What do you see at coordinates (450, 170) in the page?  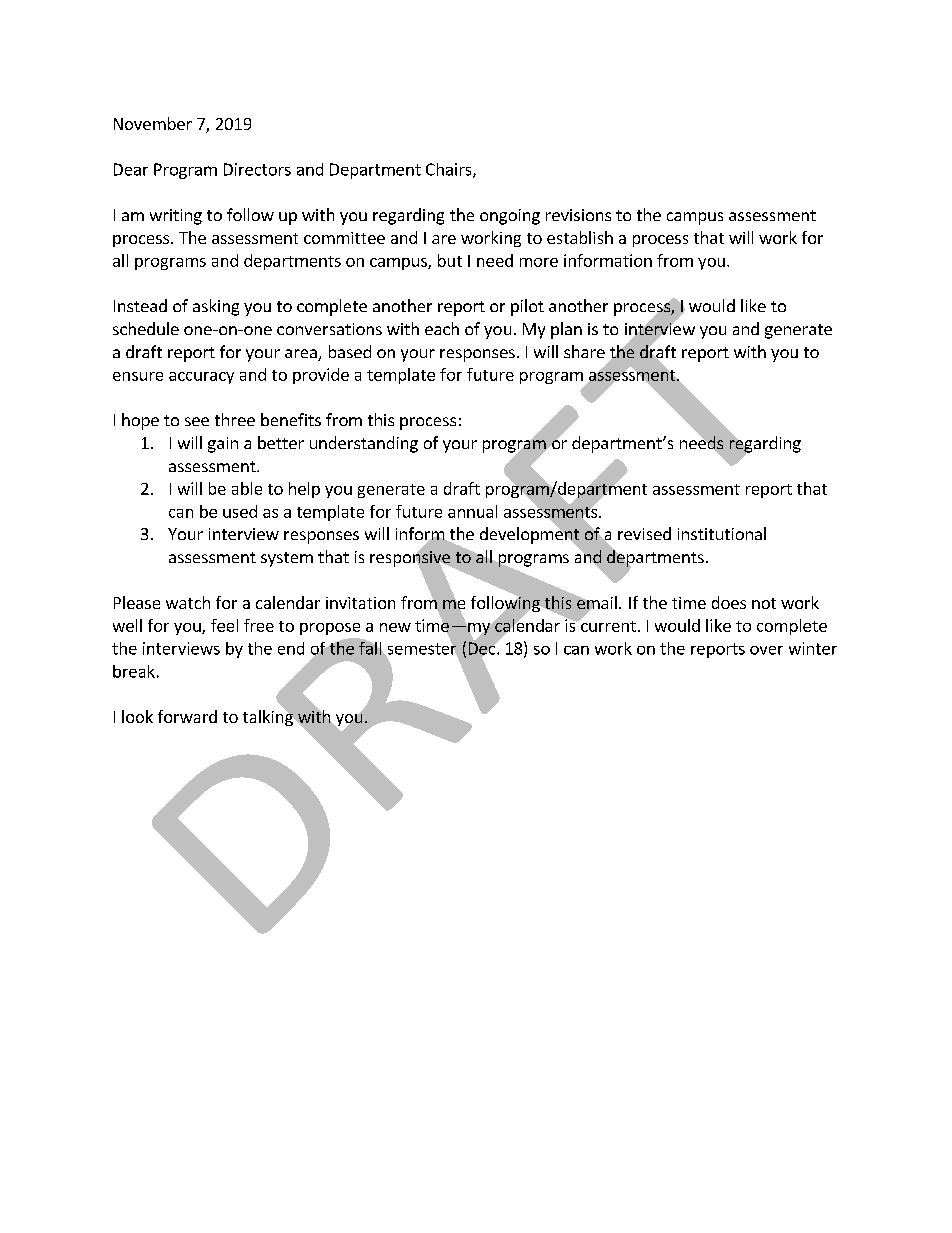 I see `Chairs` at bounding box center [450, 170].
